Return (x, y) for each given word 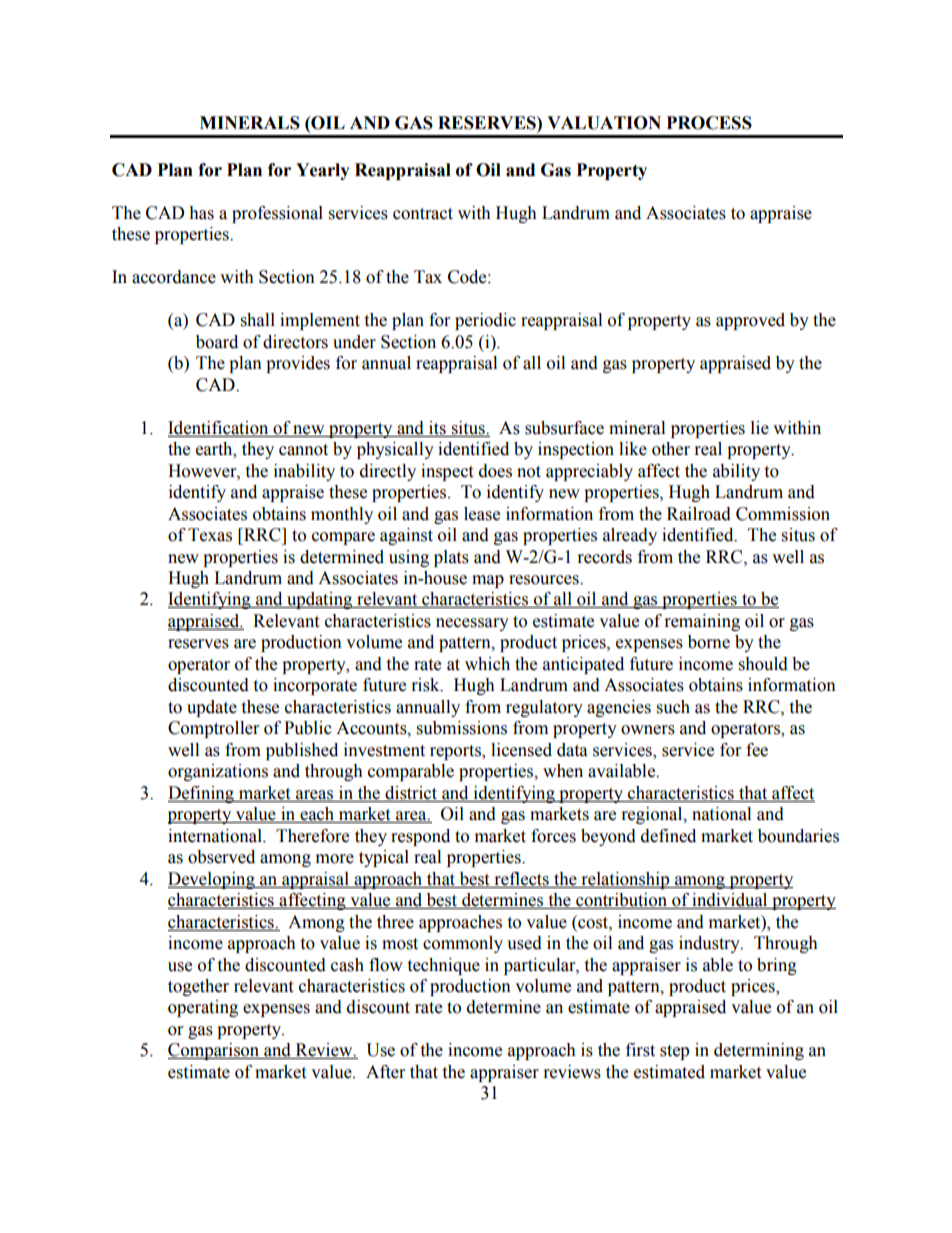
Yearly (323, 171)
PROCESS (709, 123)
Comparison (215, 1051)
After (385, 1072)
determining (759, 1051)
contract (423, 214)
